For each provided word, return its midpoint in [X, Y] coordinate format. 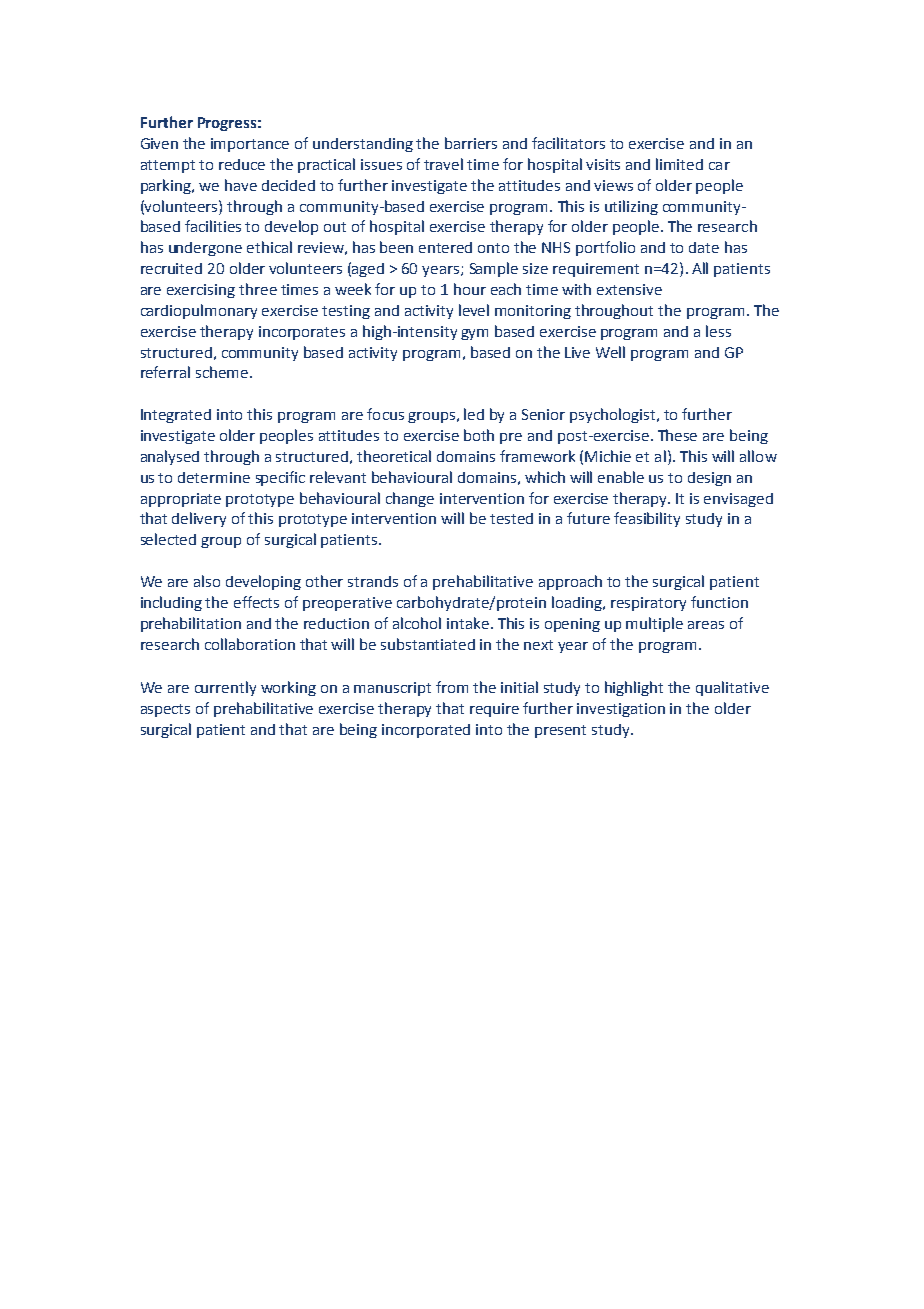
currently [225, 688]
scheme [223, 372]
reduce [242, 164]
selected [168, 539]
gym [474, 334]
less [718, 331]
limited [679, 164]
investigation [621, 710]
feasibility [647, 519]
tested [511, 518]
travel [443, 164]
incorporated [426, 731]
